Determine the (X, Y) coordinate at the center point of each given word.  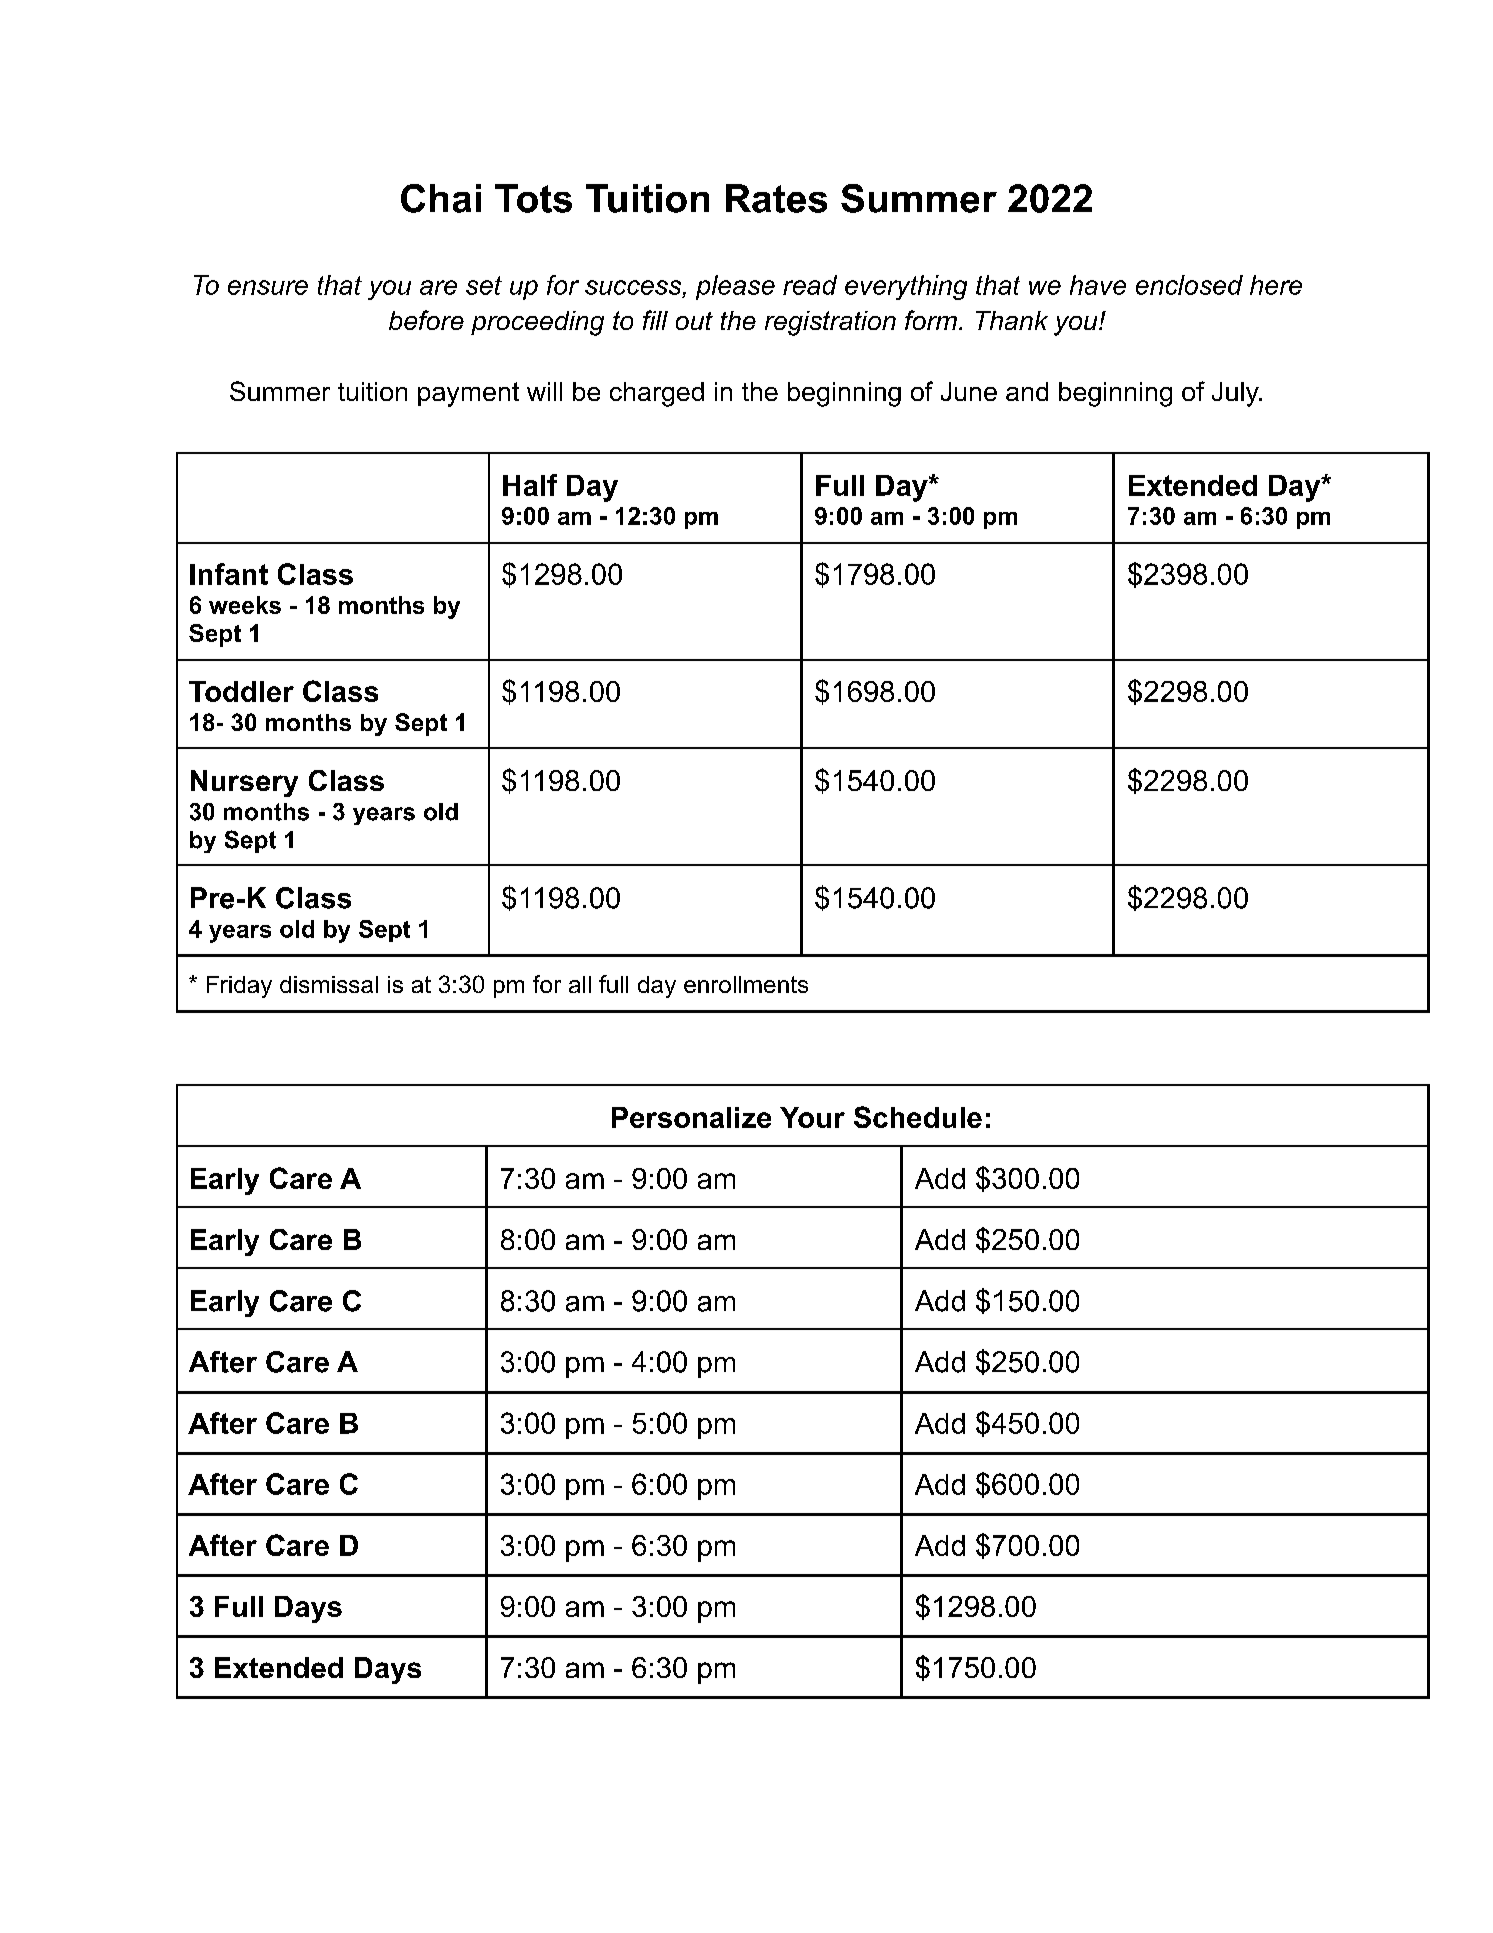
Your (812, 1117)
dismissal (329, 984)
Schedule (918, 1117)
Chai (441, 198)
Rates (776, 198)
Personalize (691, 1117)
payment (468, 394)
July (1236, 394)
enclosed (1189, 285)
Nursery (244, 783)
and (1027, 391)
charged (657, 394)
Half (530, 485)
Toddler (241, 691)
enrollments (746, 984)
